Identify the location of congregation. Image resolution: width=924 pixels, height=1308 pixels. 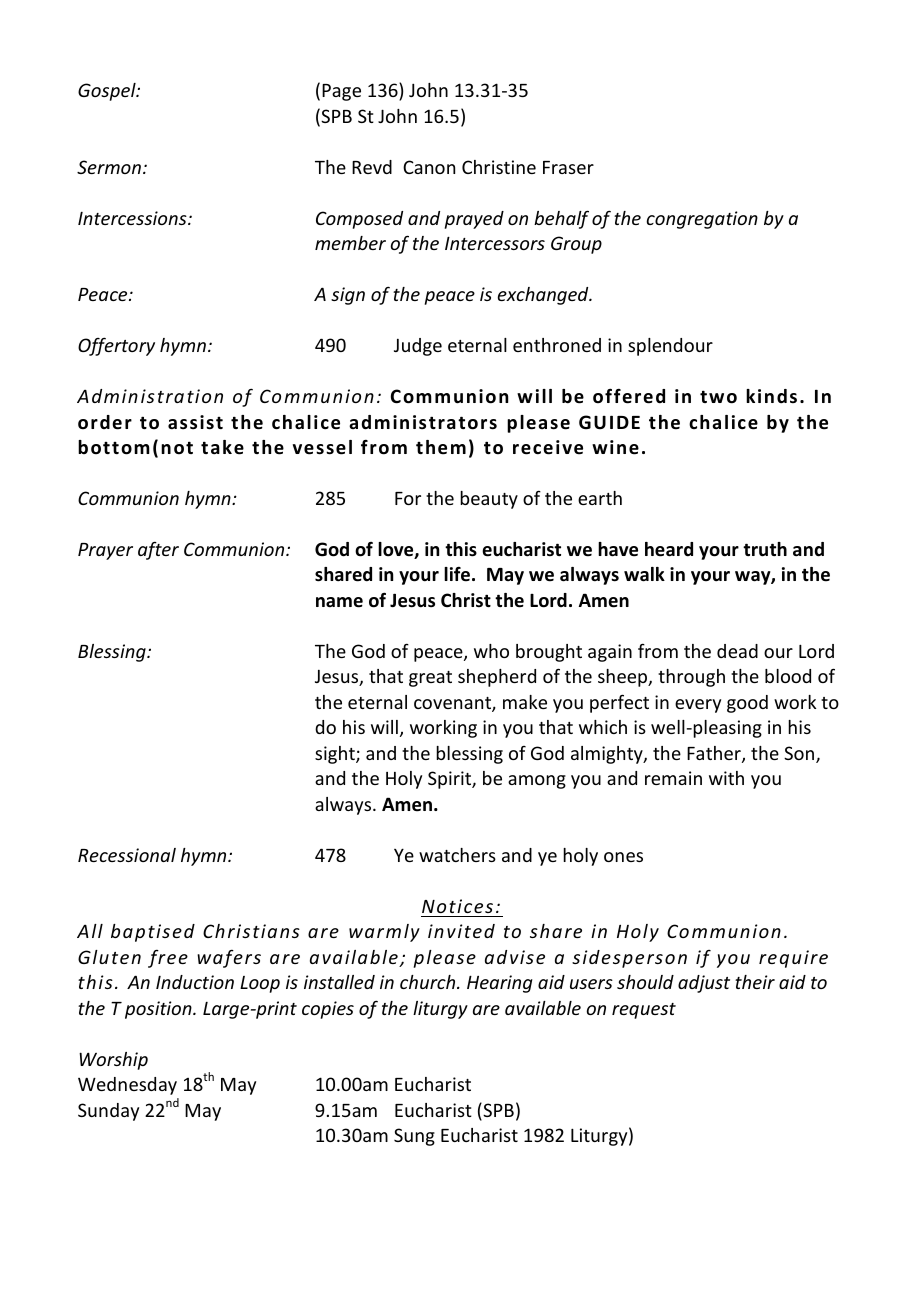
(702, 220).
